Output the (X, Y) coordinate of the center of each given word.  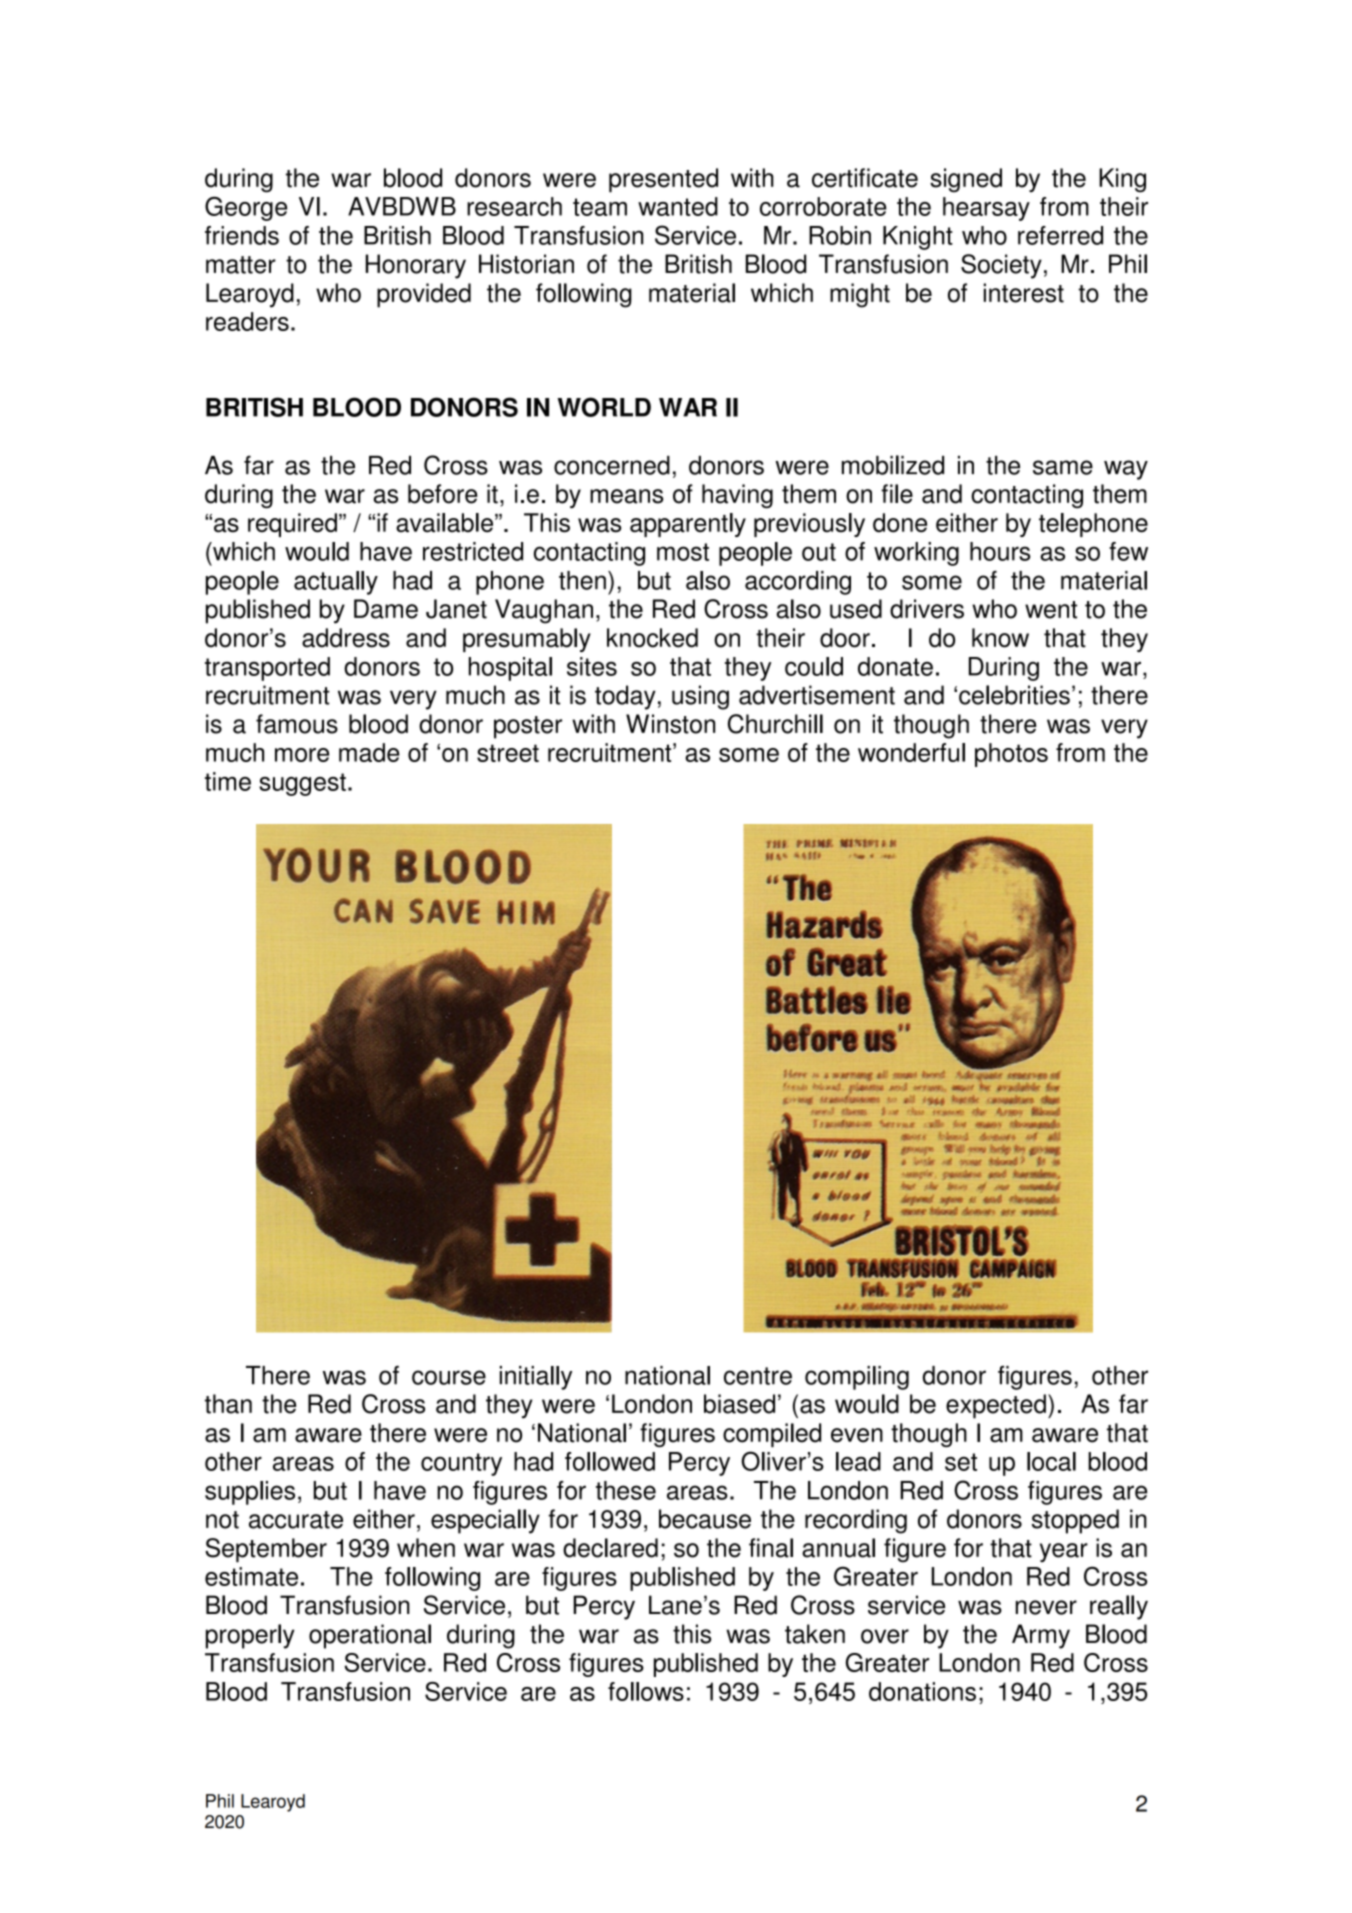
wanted (678, 206)
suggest (302, 784)
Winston (670, 724)
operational (370, 1636)
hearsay (986, 209)
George (246, 208)
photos (1011, 755)
